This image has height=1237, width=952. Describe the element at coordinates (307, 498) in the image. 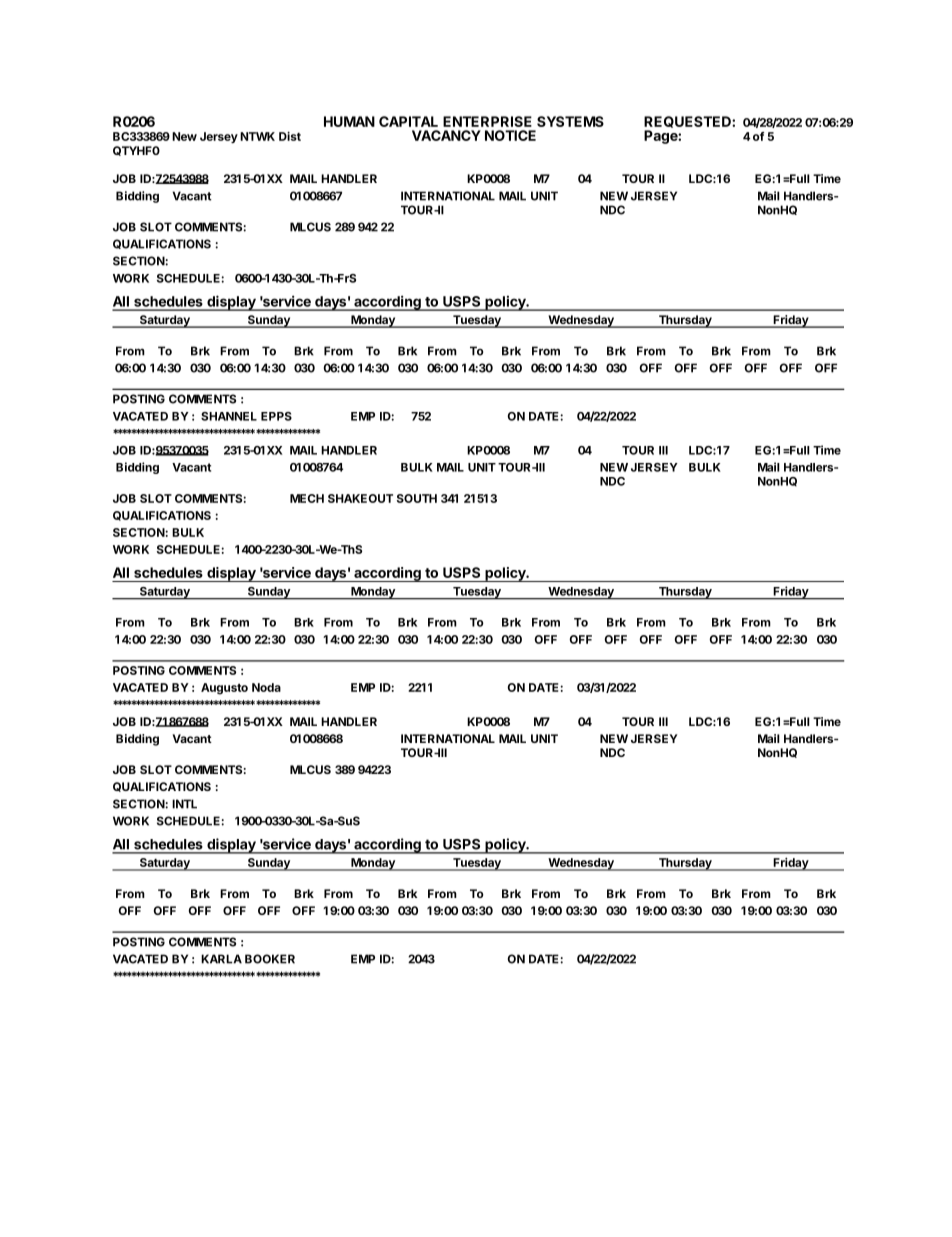

I see `MECH` at that location.
